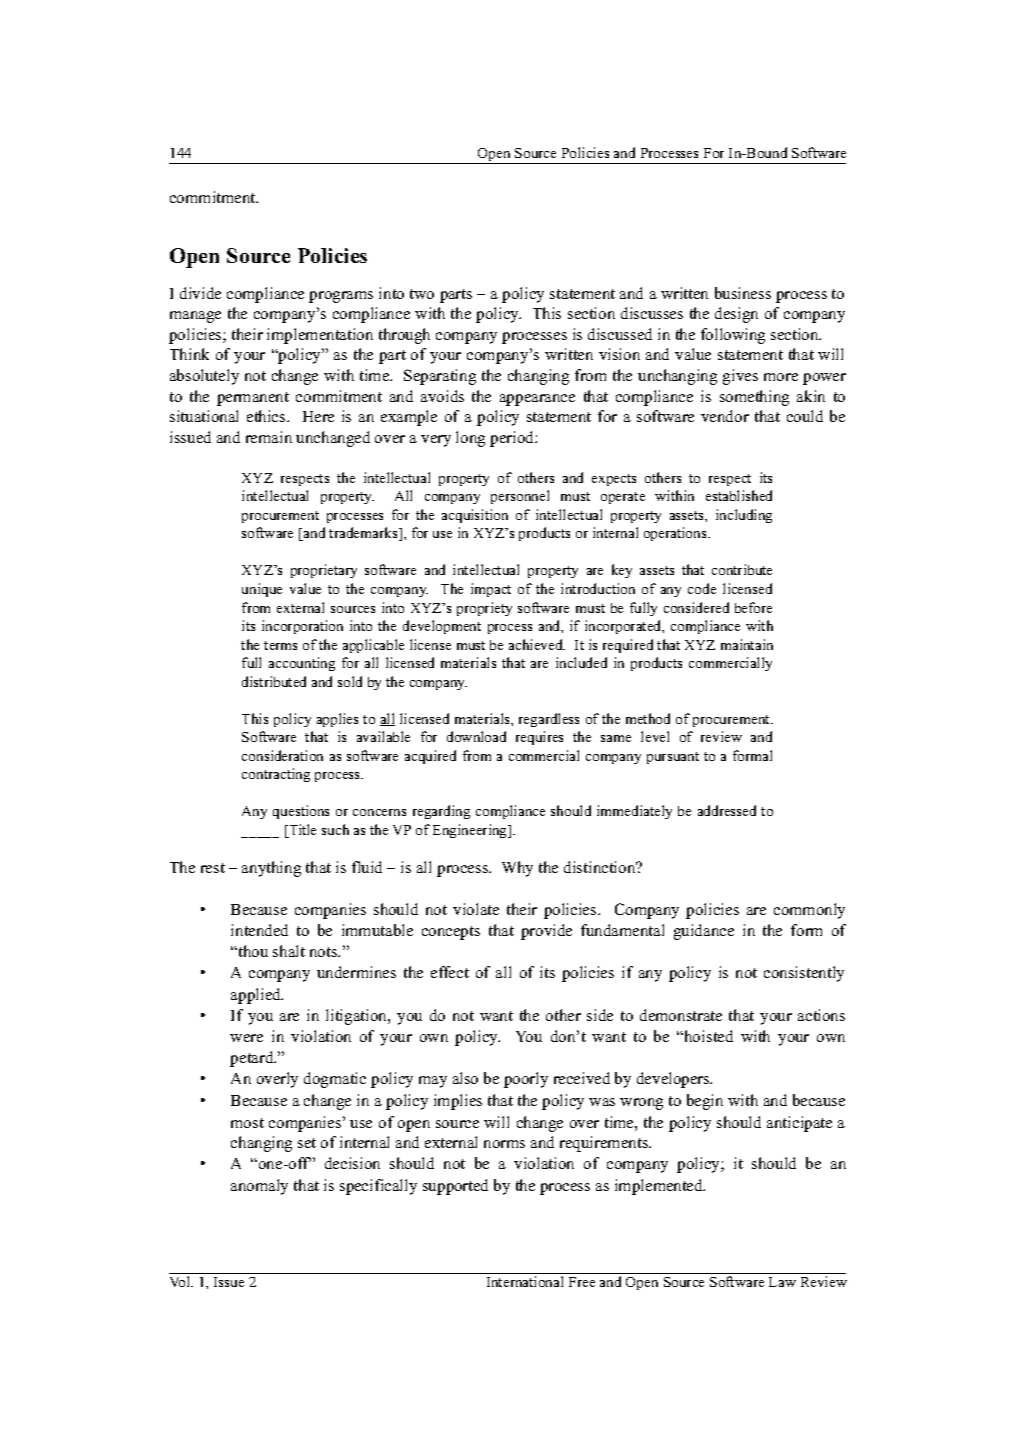  Describe the element at coordinates (736, 315) in the screenshot. I see `design` at that location.
